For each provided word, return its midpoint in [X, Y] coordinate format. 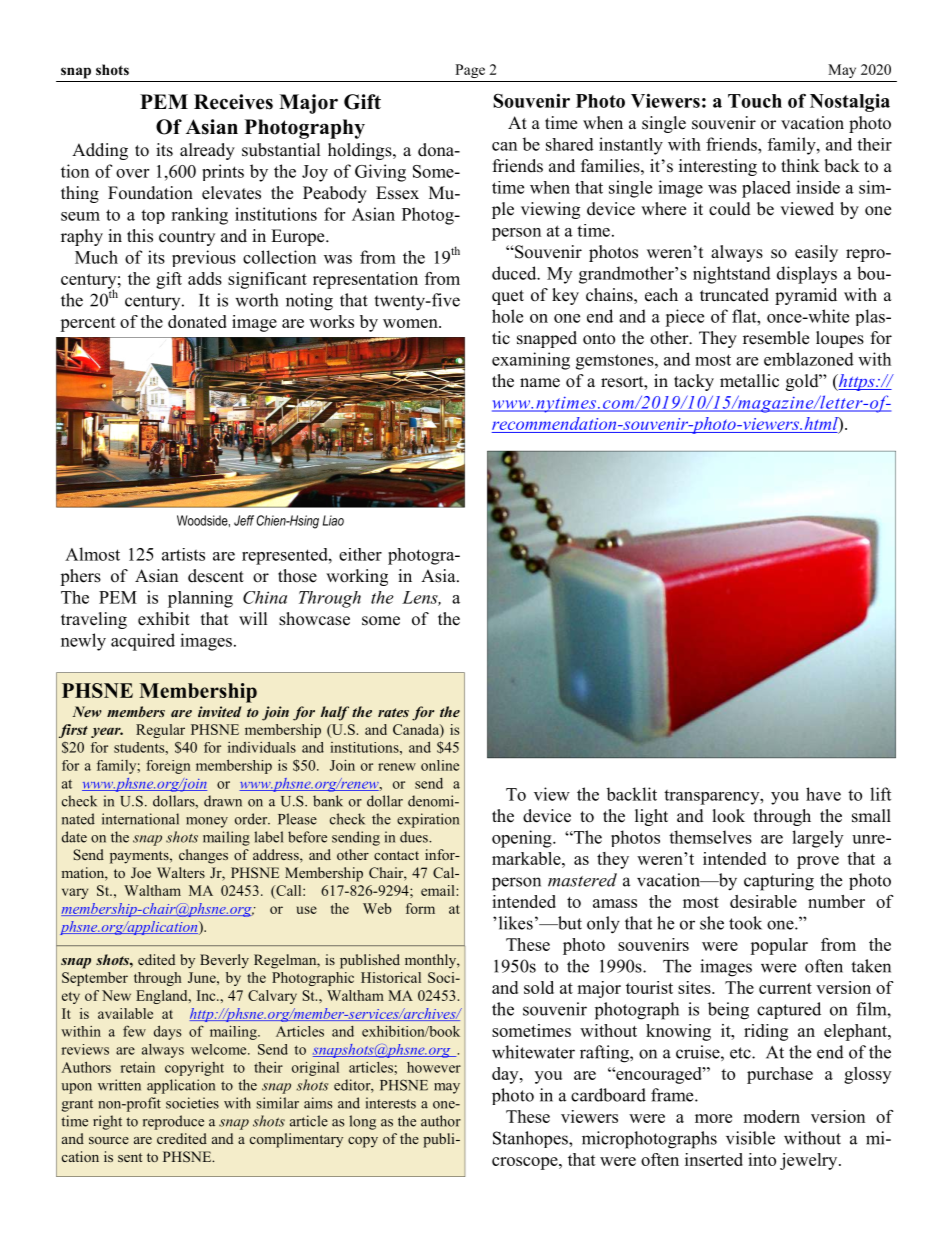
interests [391, 1103]
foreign [168, 767]
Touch [755, 101]
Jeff [244, 520]
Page [470, 71]
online [440, 765]
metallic [749, 381]
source [109, 1140]
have [823, 794]
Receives [233, 102]
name [540, 383]
